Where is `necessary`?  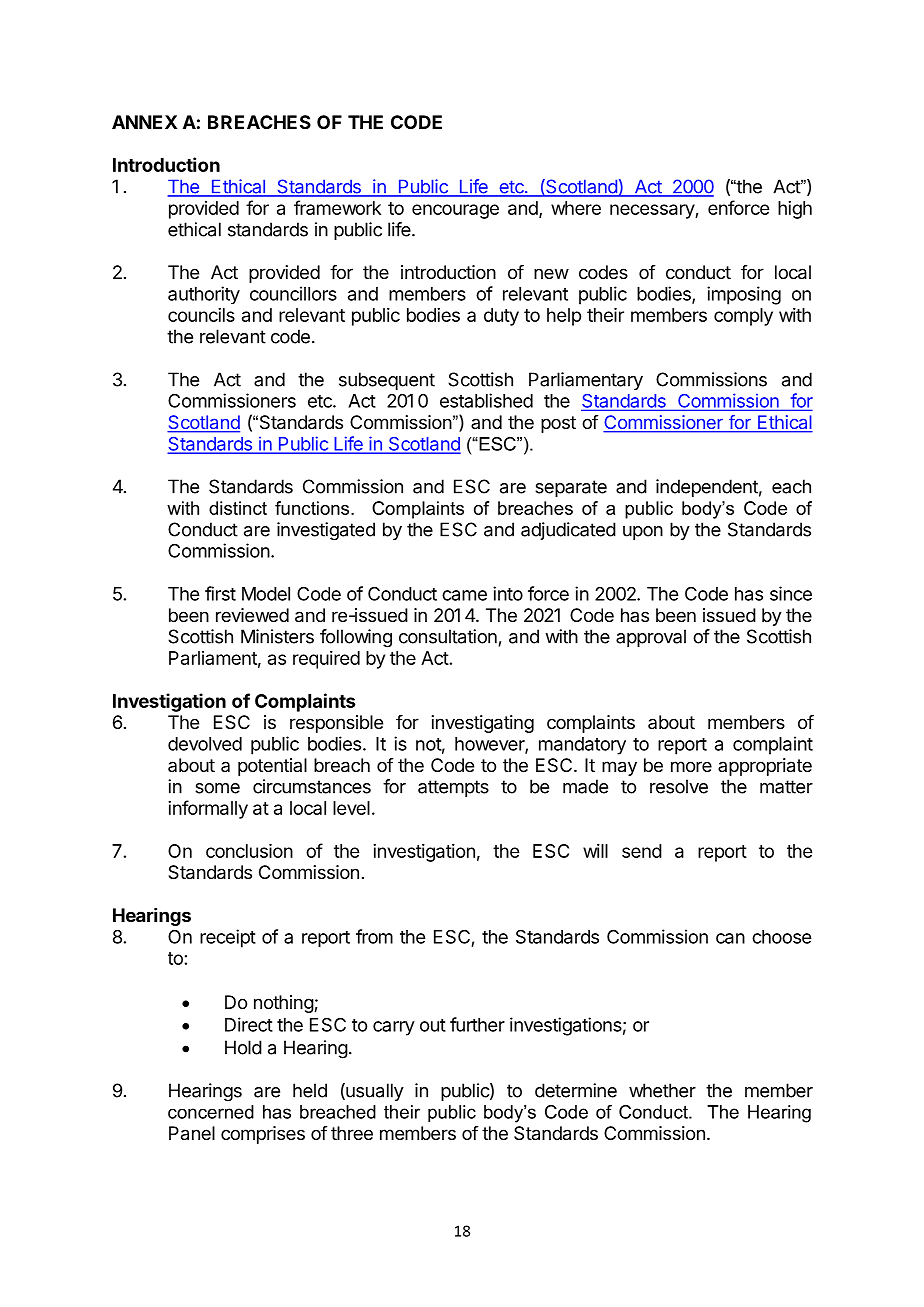
necessary is located at coordinates (653, 211).
